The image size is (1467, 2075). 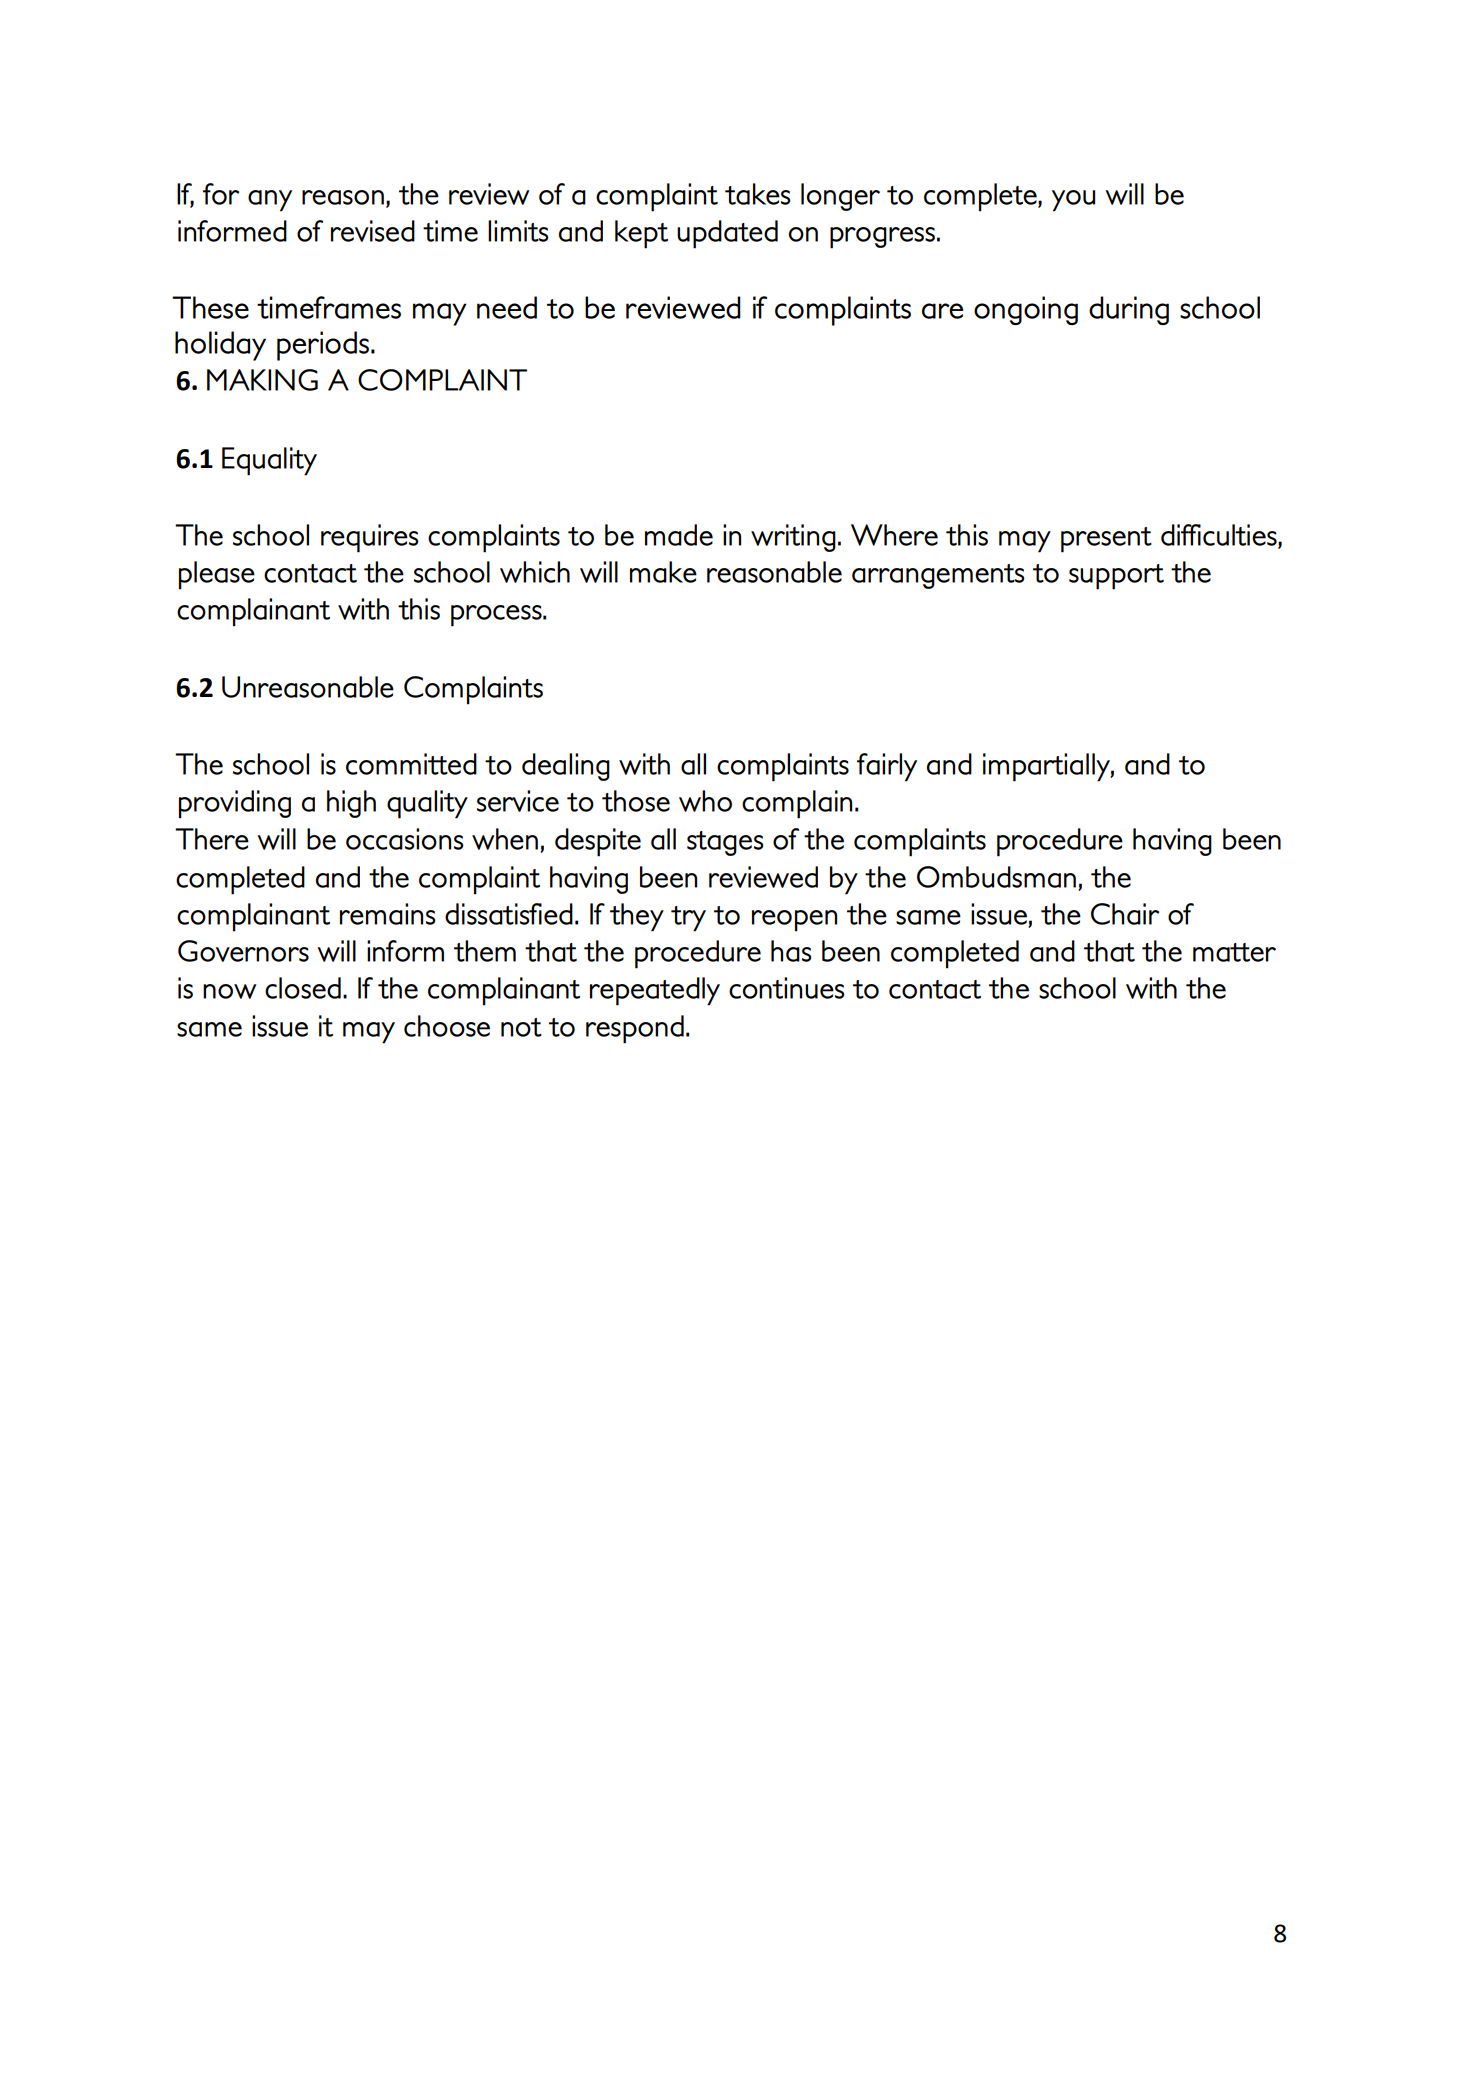 I want to click on revised, so click(x=373, y=231).
